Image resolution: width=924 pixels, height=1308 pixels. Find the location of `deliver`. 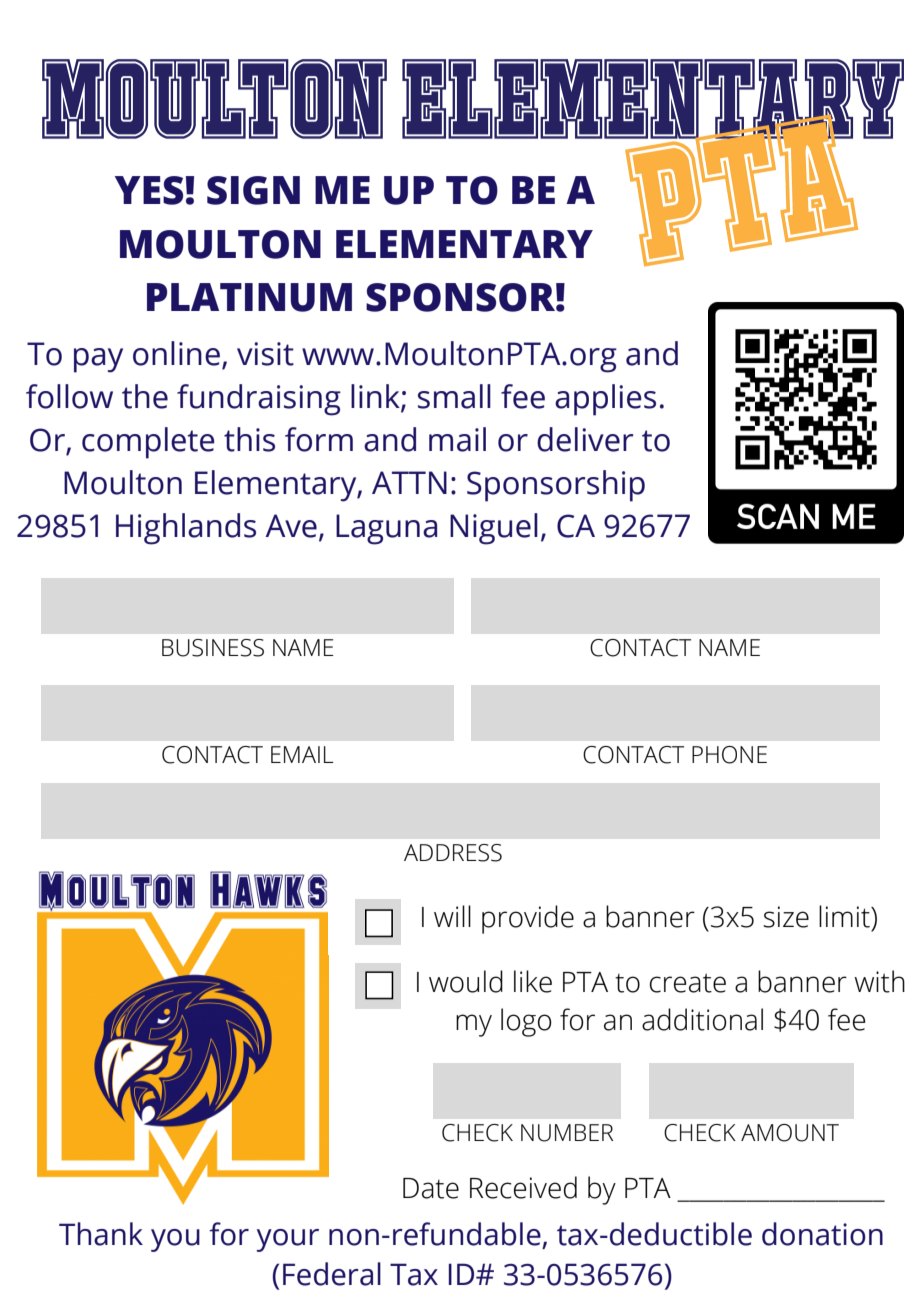

deliver is located at coordinates (585, 439).
